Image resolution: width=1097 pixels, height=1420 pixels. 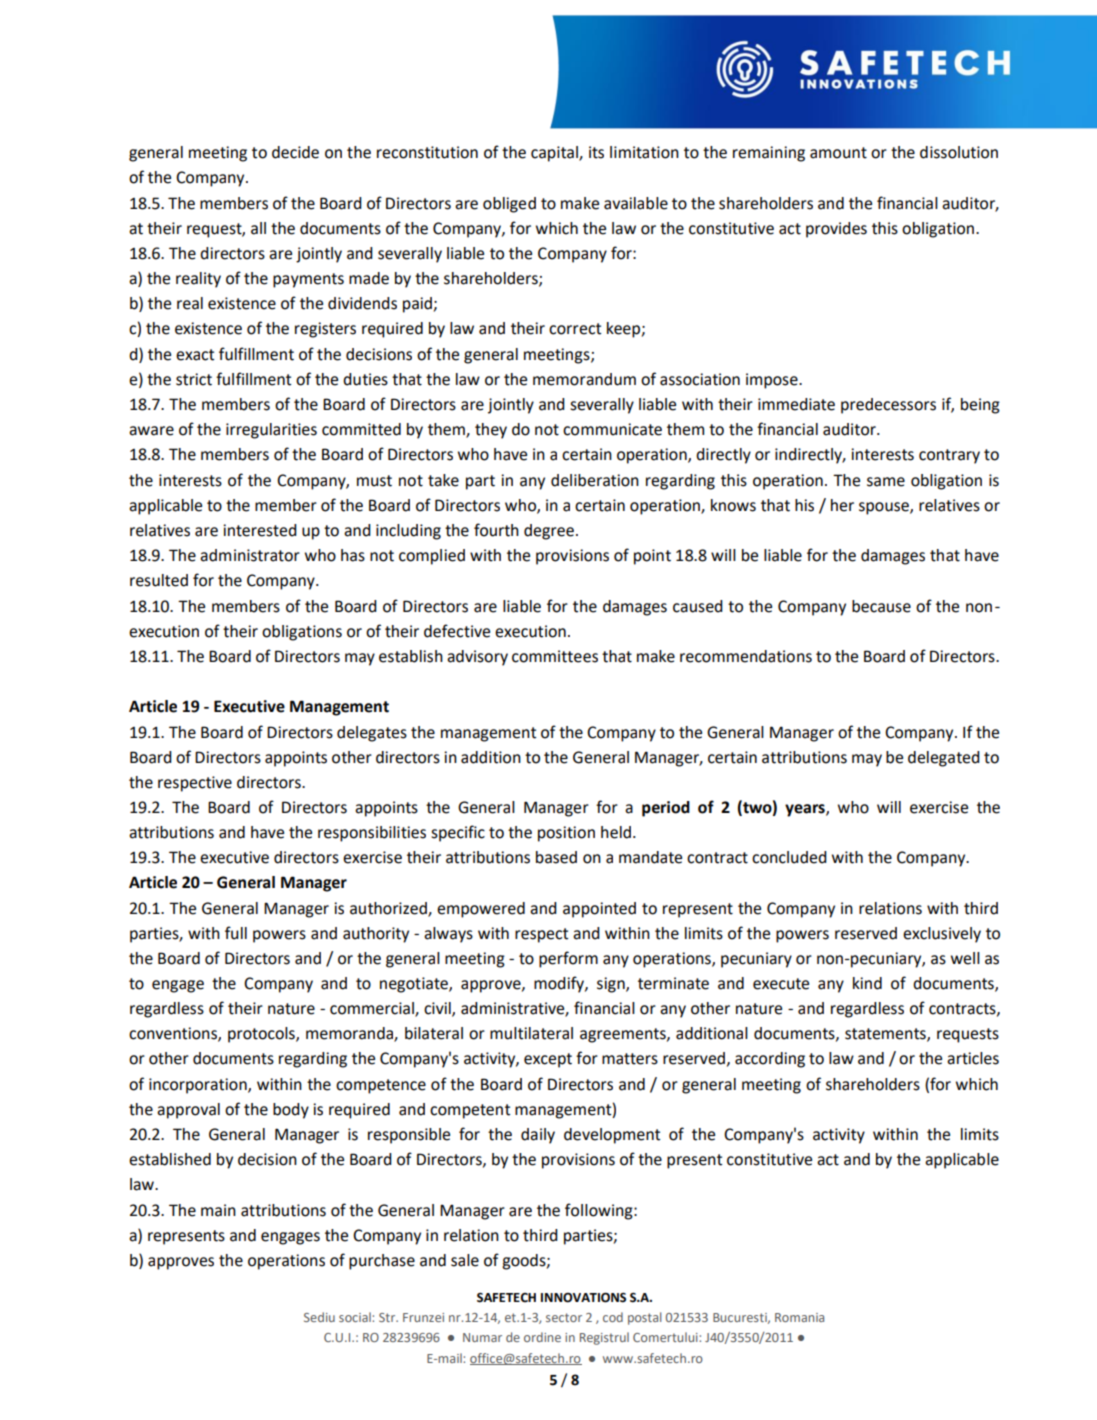 What do you see at coordinates (838, 153) in the screenshot?
I see `amount` at bounding box center [838, 153].
